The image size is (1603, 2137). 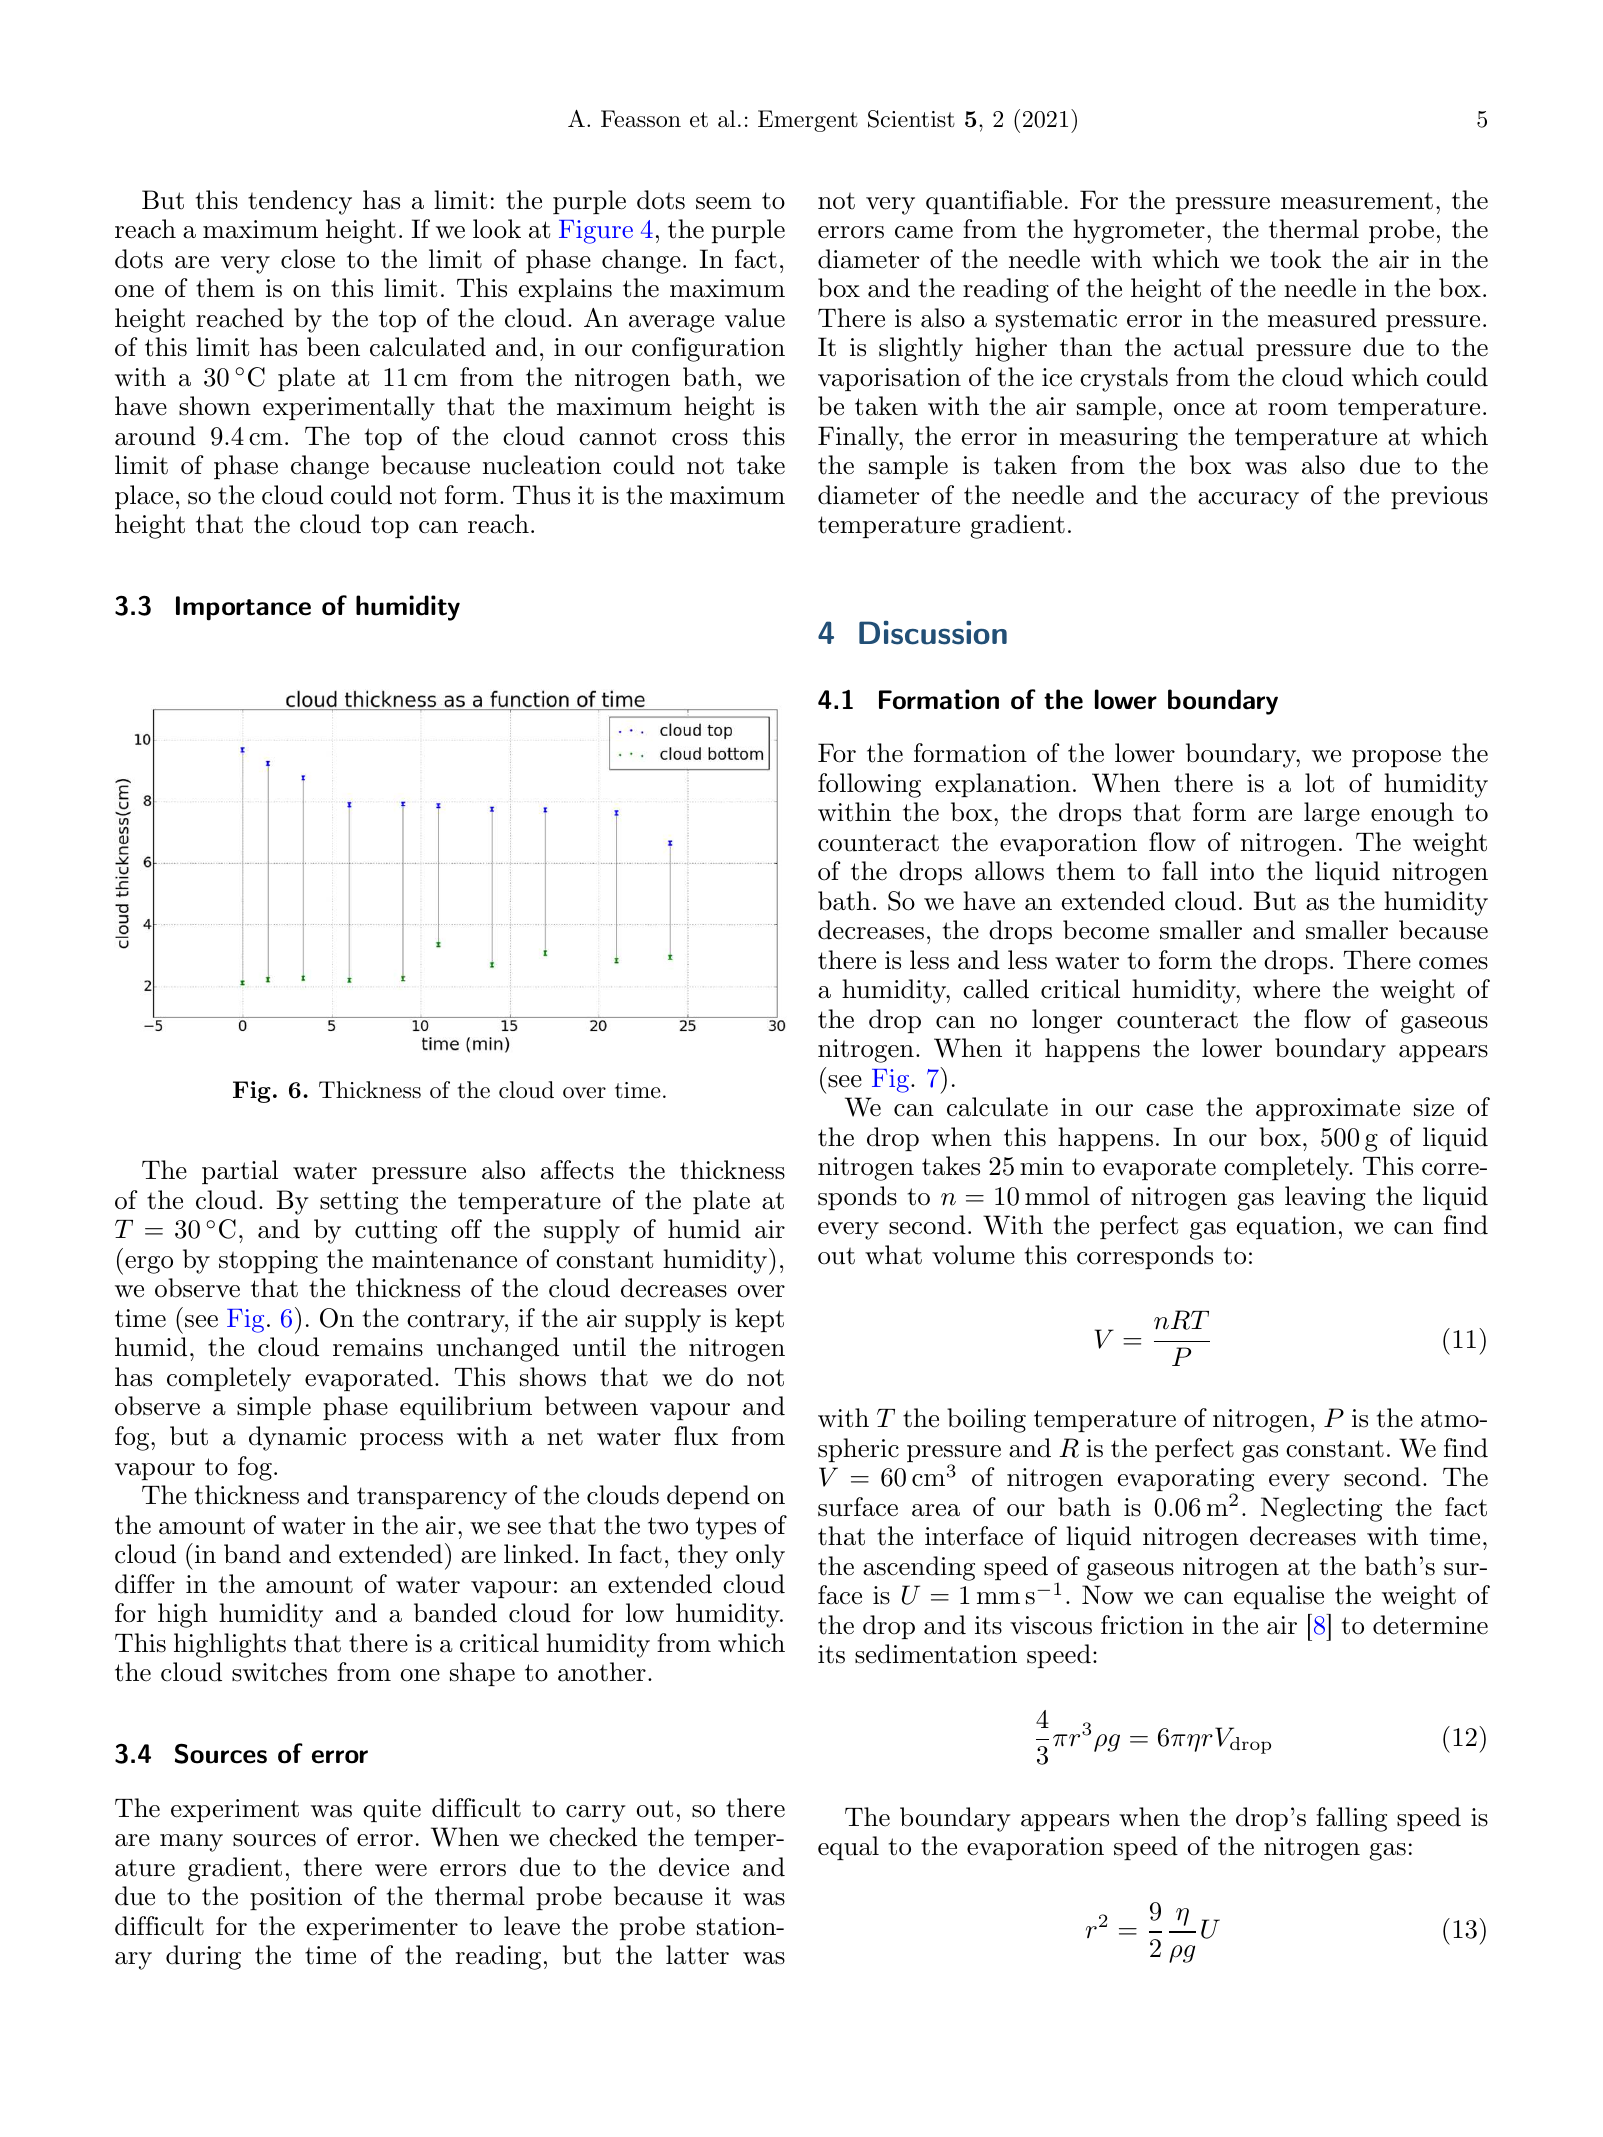 I want to click on Emergent, so click(x=808, y=121).
